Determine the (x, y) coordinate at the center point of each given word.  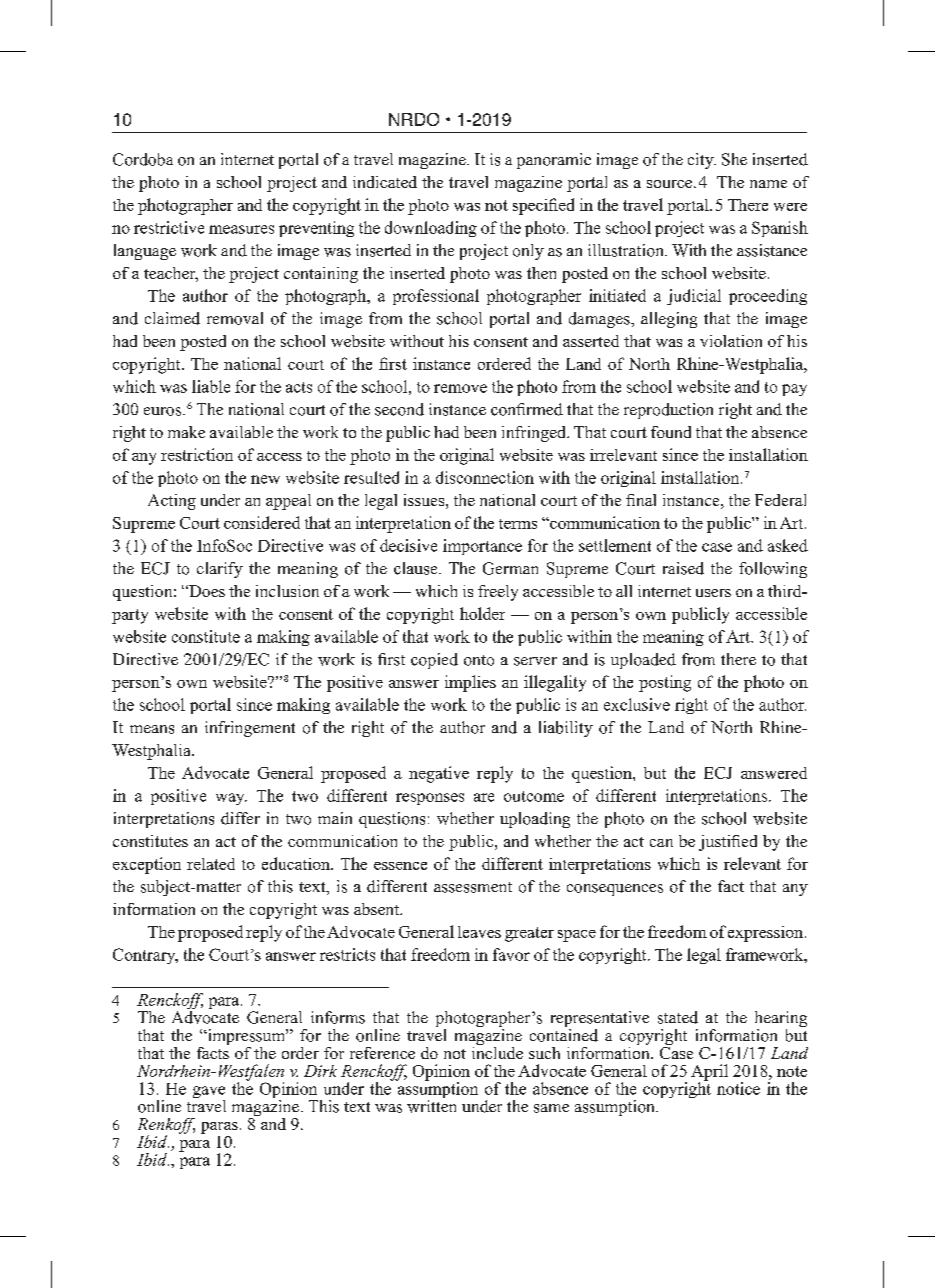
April (709, 1073)
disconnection (485, 477)
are (484, 797)
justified (728, 843)
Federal (780, 500)
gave (209, 1093)
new (265, 479)
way (231, 799)
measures (241, 229)
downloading (431, 229)
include (497, 1051)
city (702, 161)
